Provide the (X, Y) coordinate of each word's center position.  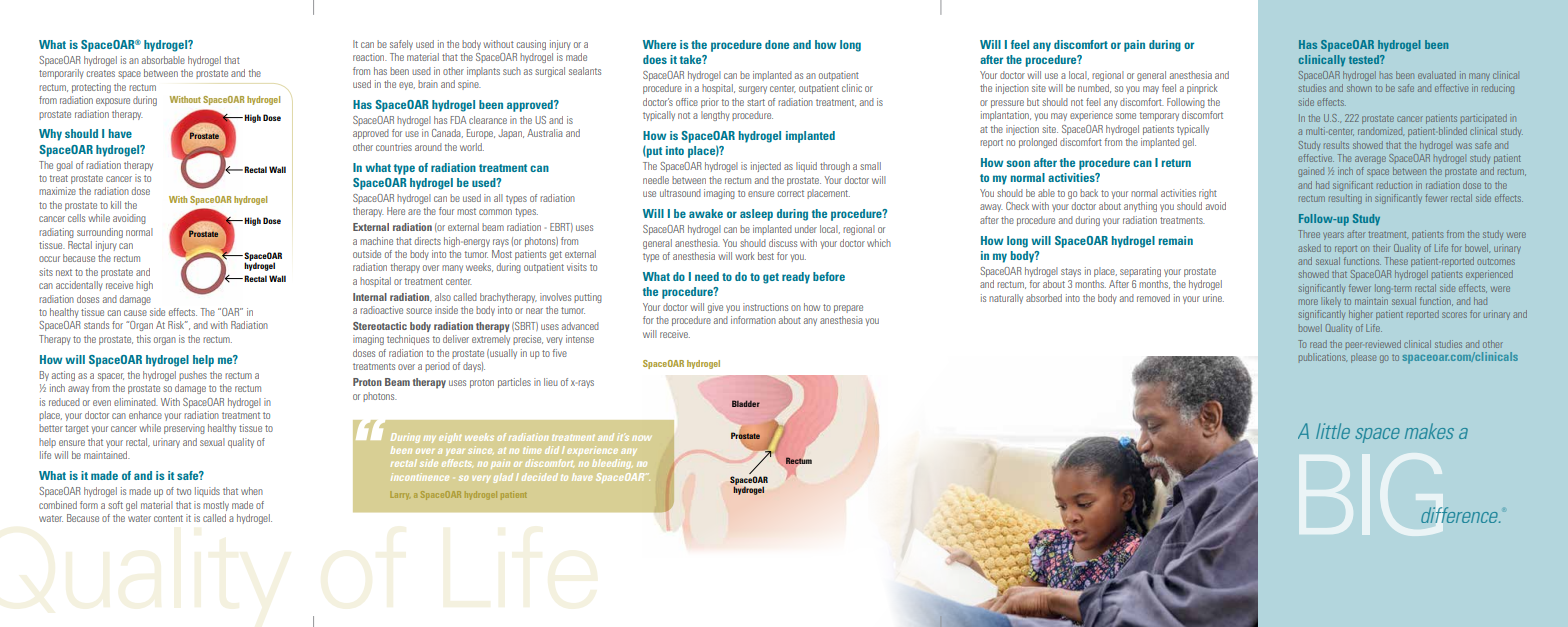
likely (1331, 302)
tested (1365, 59)
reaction (370, 57)
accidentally (79, 286)
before (829, 276)
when (252, 491)
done (777, 44)
